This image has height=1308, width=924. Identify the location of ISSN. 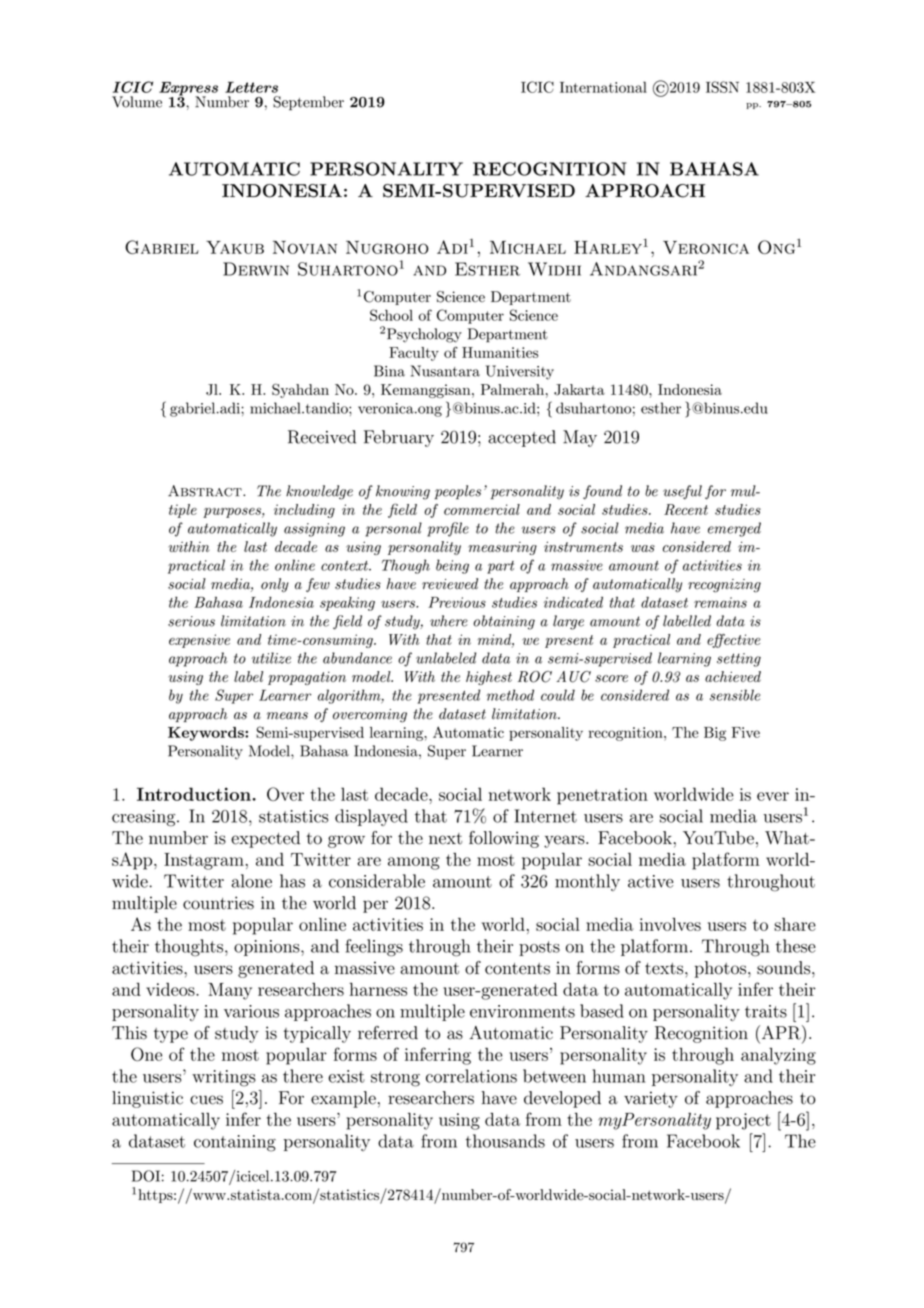
(722, 87).
